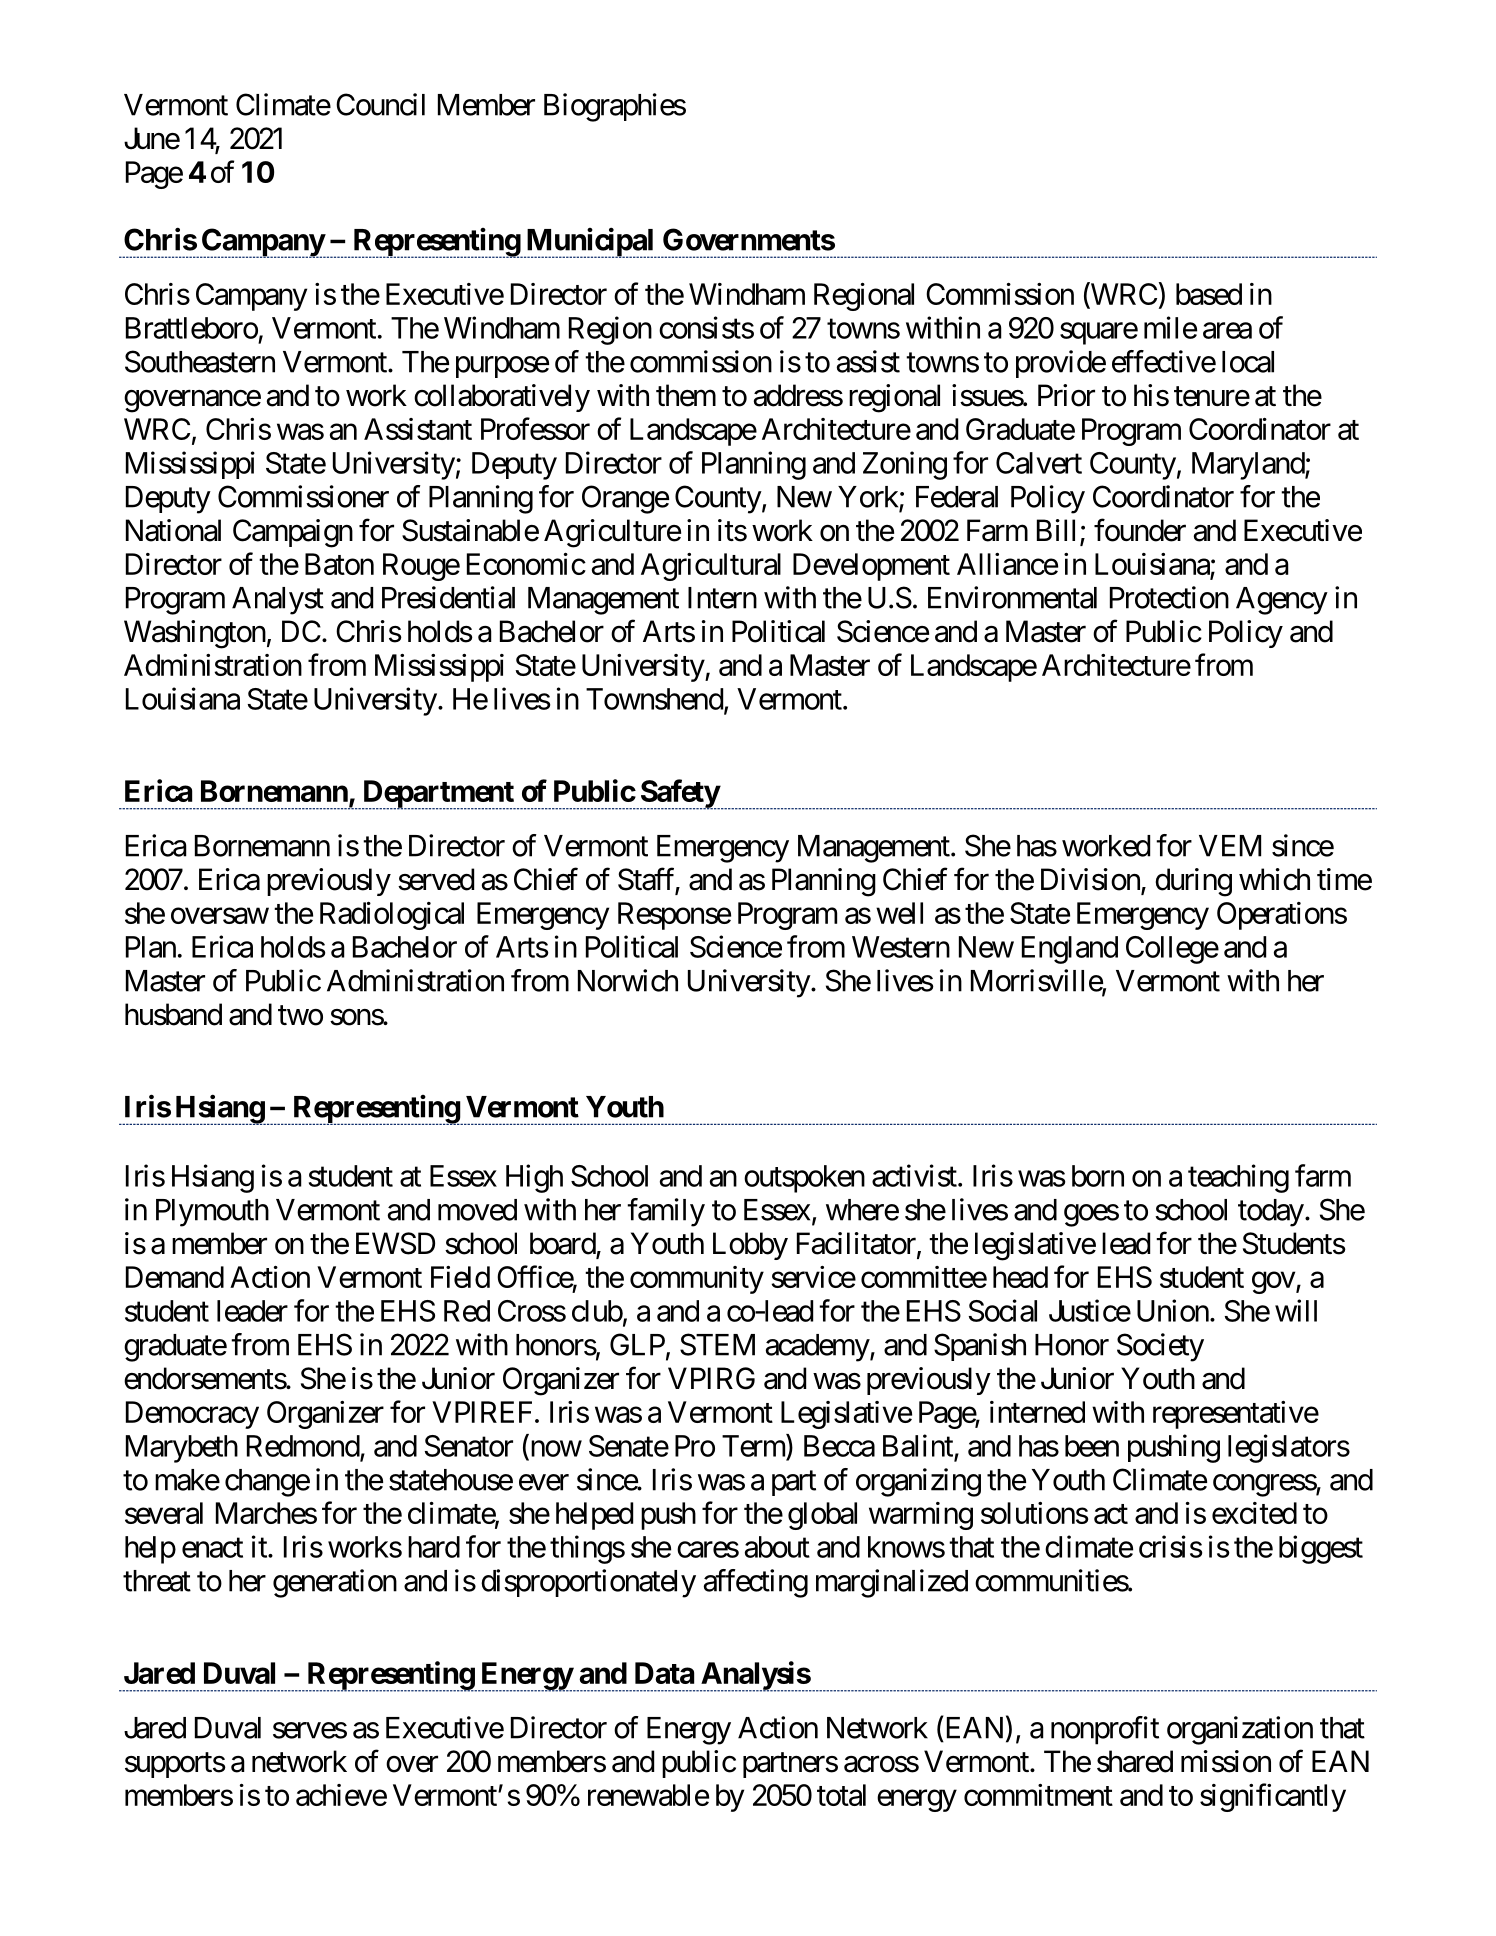 The image size is (1496, 1936). What do you see at coordinates (1169, 597) in the screenshot?
I see `Protection` at bounding box center [1169, 597].
